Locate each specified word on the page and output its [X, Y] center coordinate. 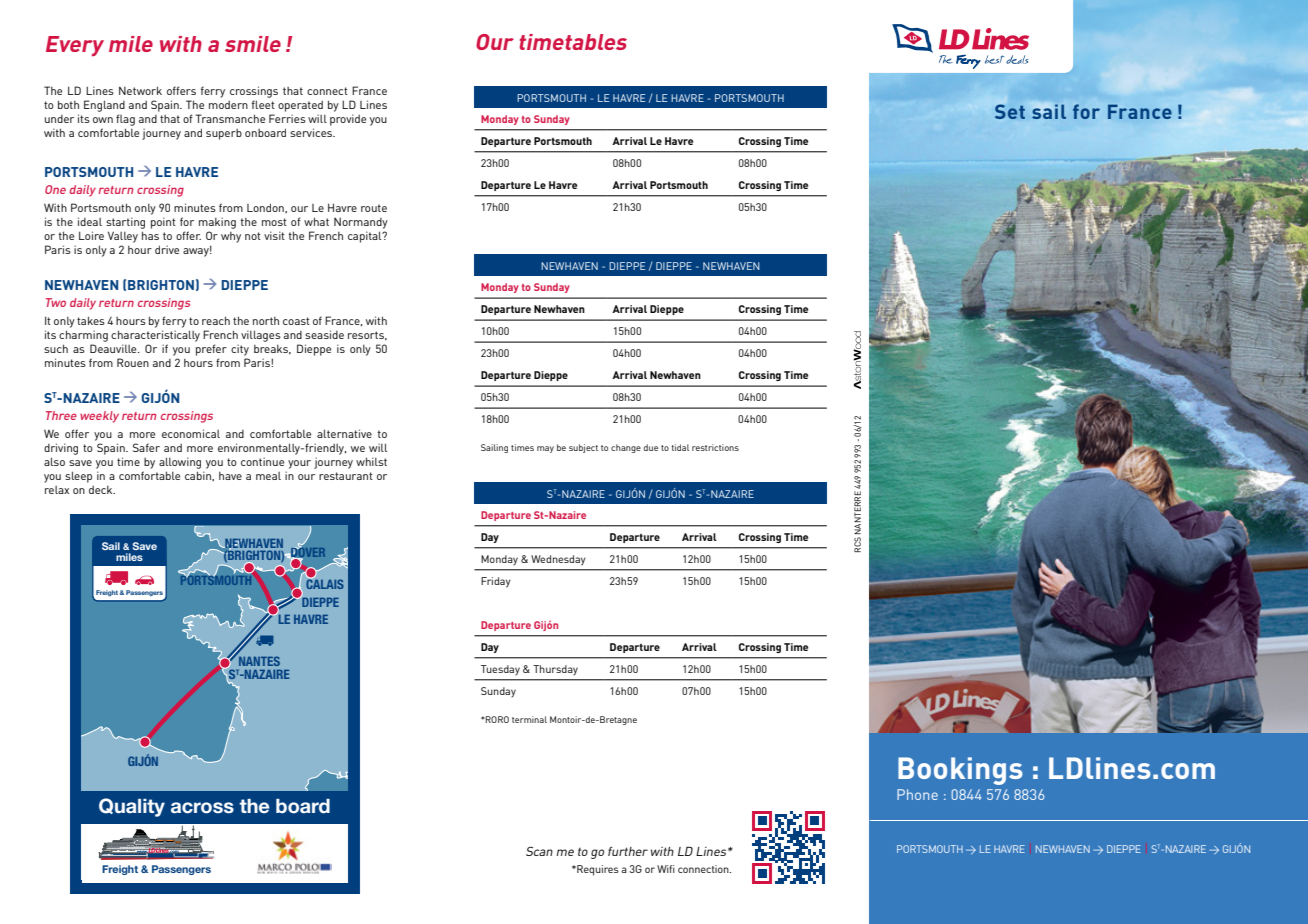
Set [1010, 111]
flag [125, 120]
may [545, 449]
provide [348, 120]
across [202, 808]
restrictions [715, 447]
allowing [180, 463]
